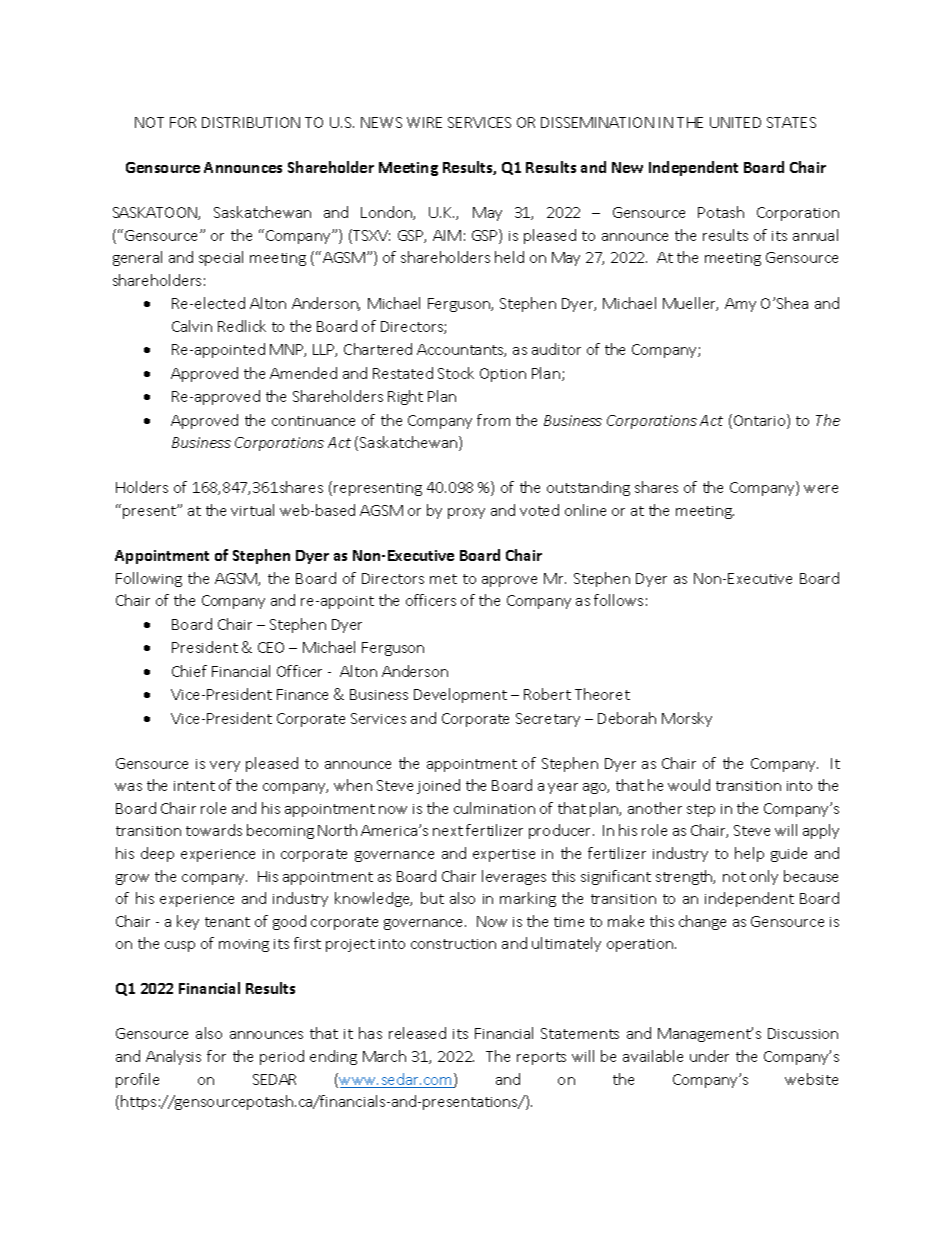 The height and width of the screenshot is (1233, 952). What do you see at coordinates (456, 373) in the screenshot?
I see `Stock` at bounding box center [456, 373].
